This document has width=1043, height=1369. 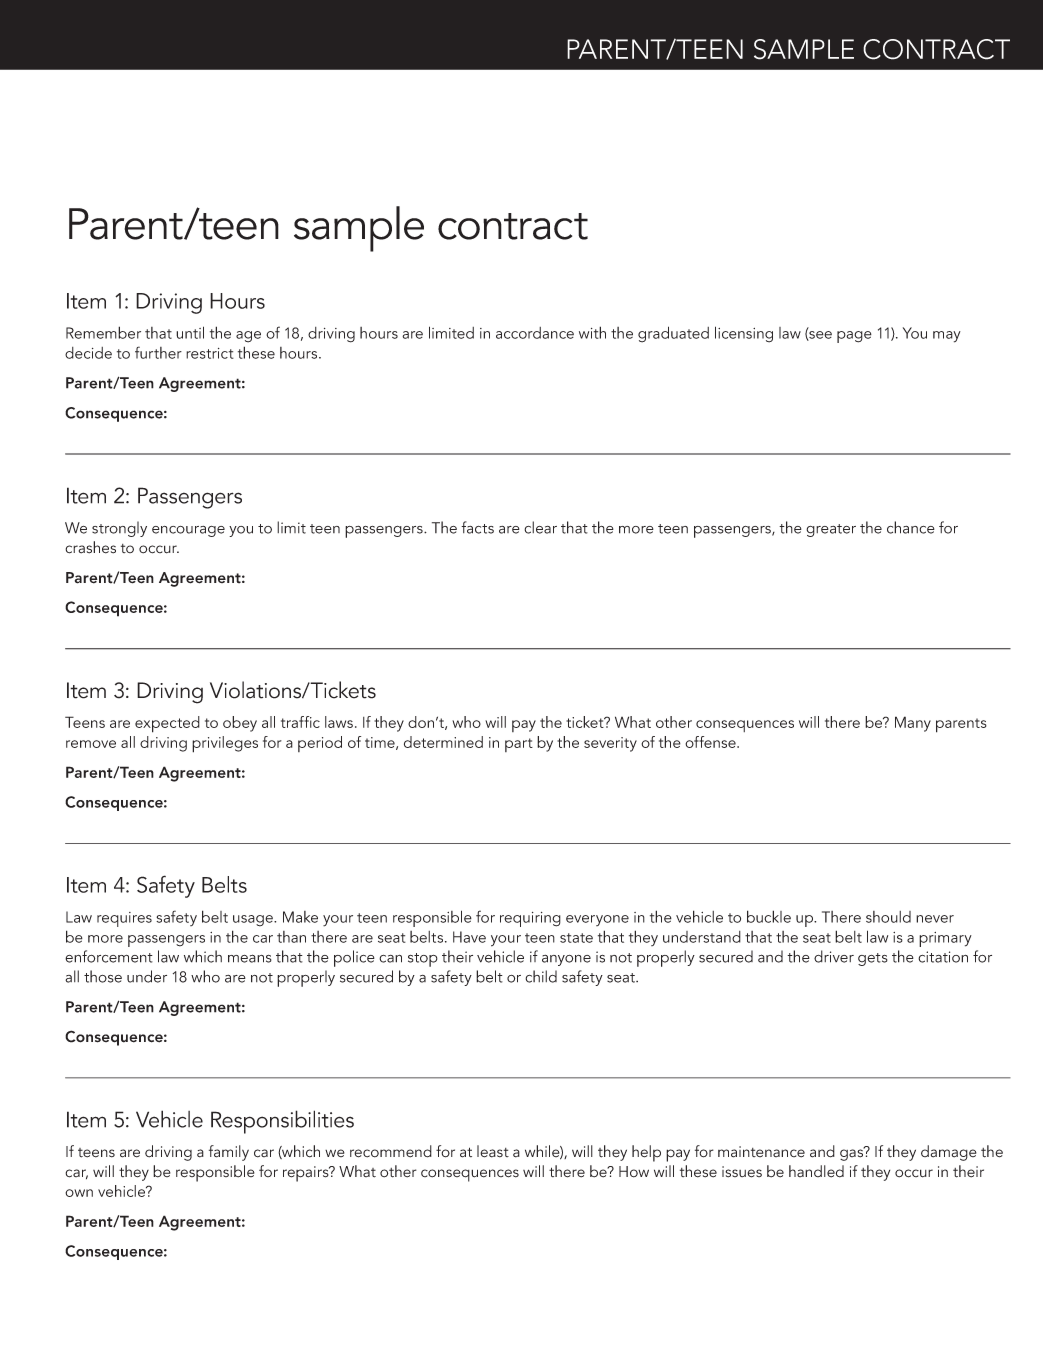 What do you see at coordinates (535, 333) in the document?
I see `accordance` at bounding box center [535, 333].
